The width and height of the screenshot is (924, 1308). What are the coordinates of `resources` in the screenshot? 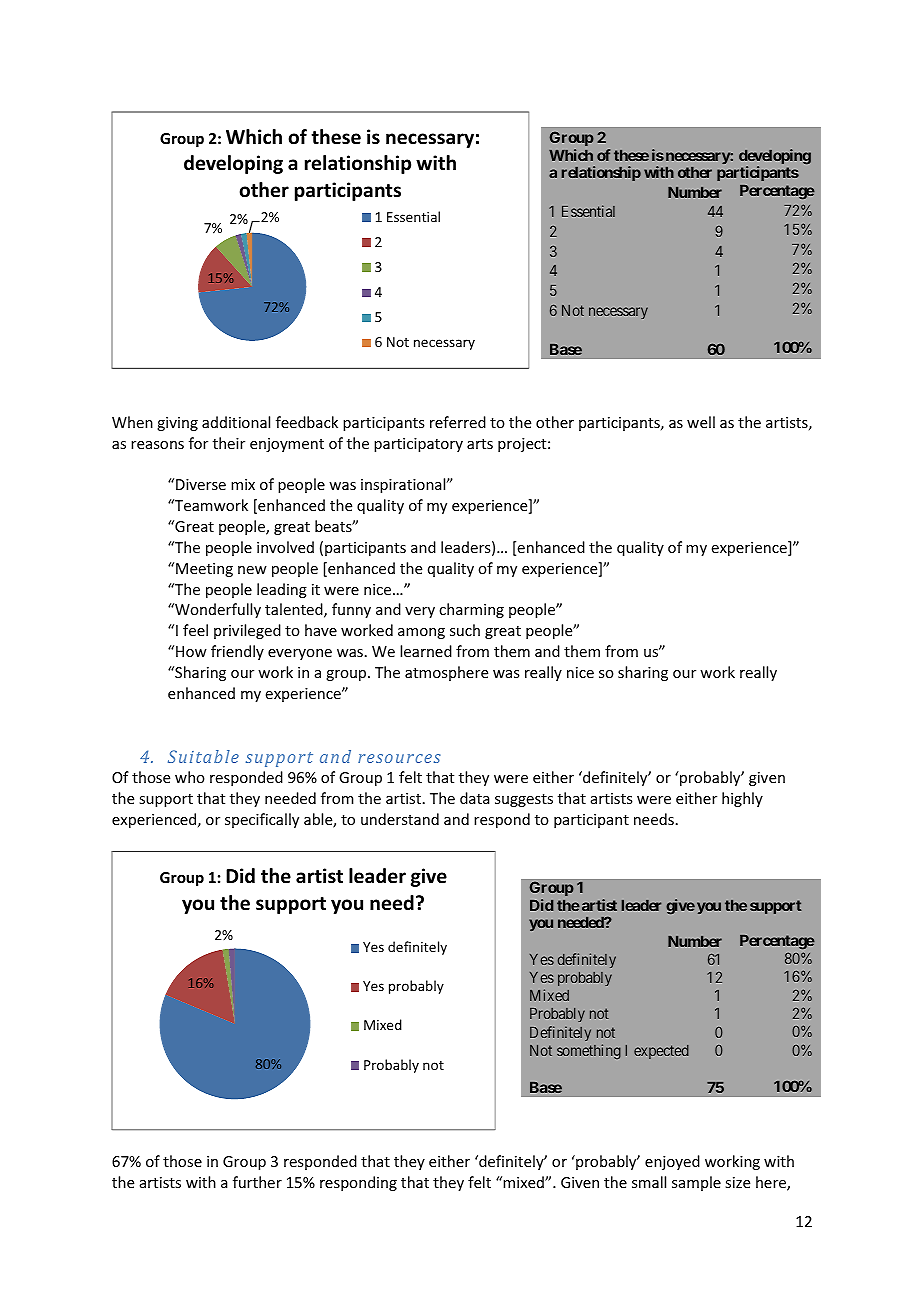 It's located at (399, 758).
